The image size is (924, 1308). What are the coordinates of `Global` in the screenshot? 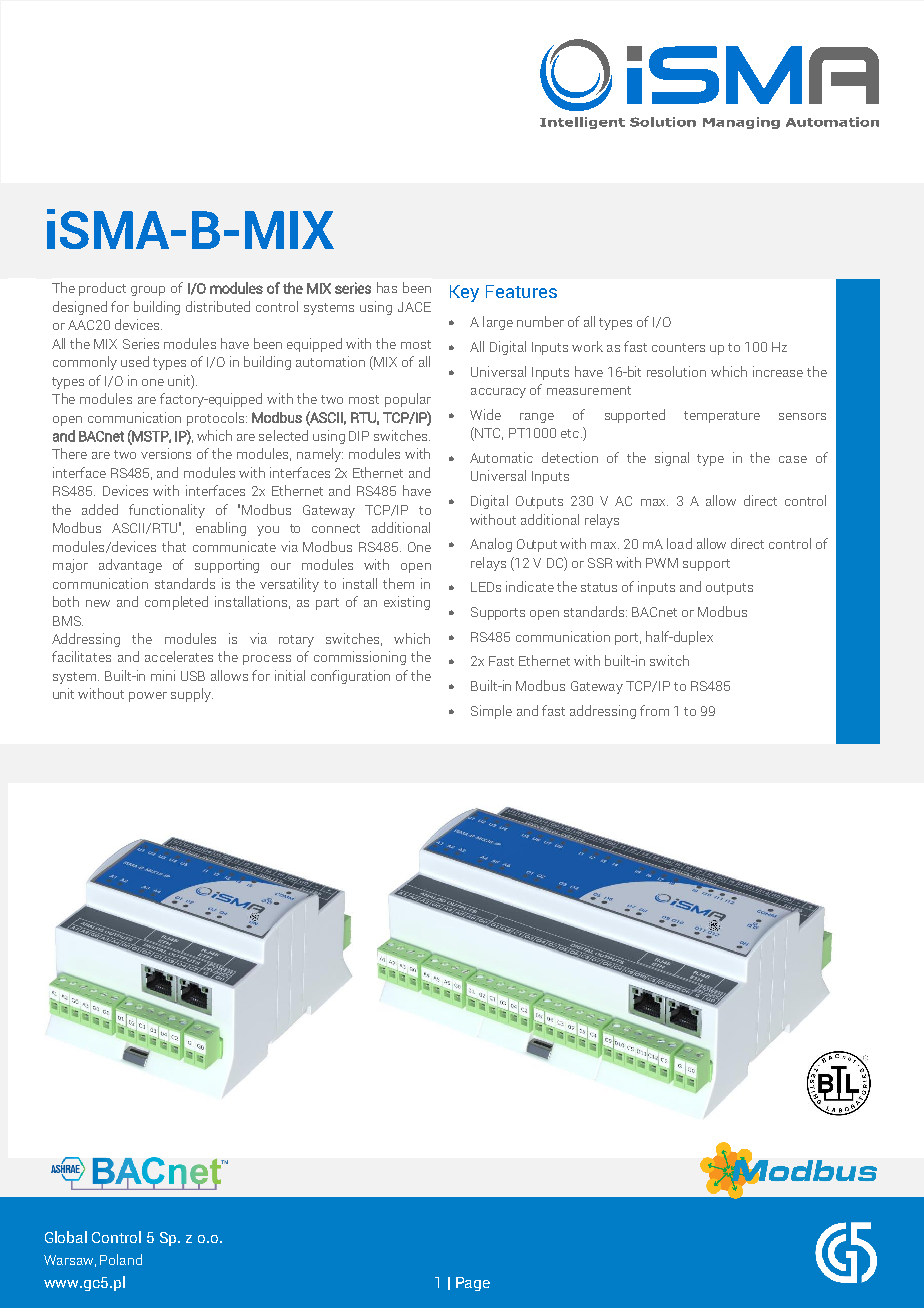 It's located at (66, 1237).
